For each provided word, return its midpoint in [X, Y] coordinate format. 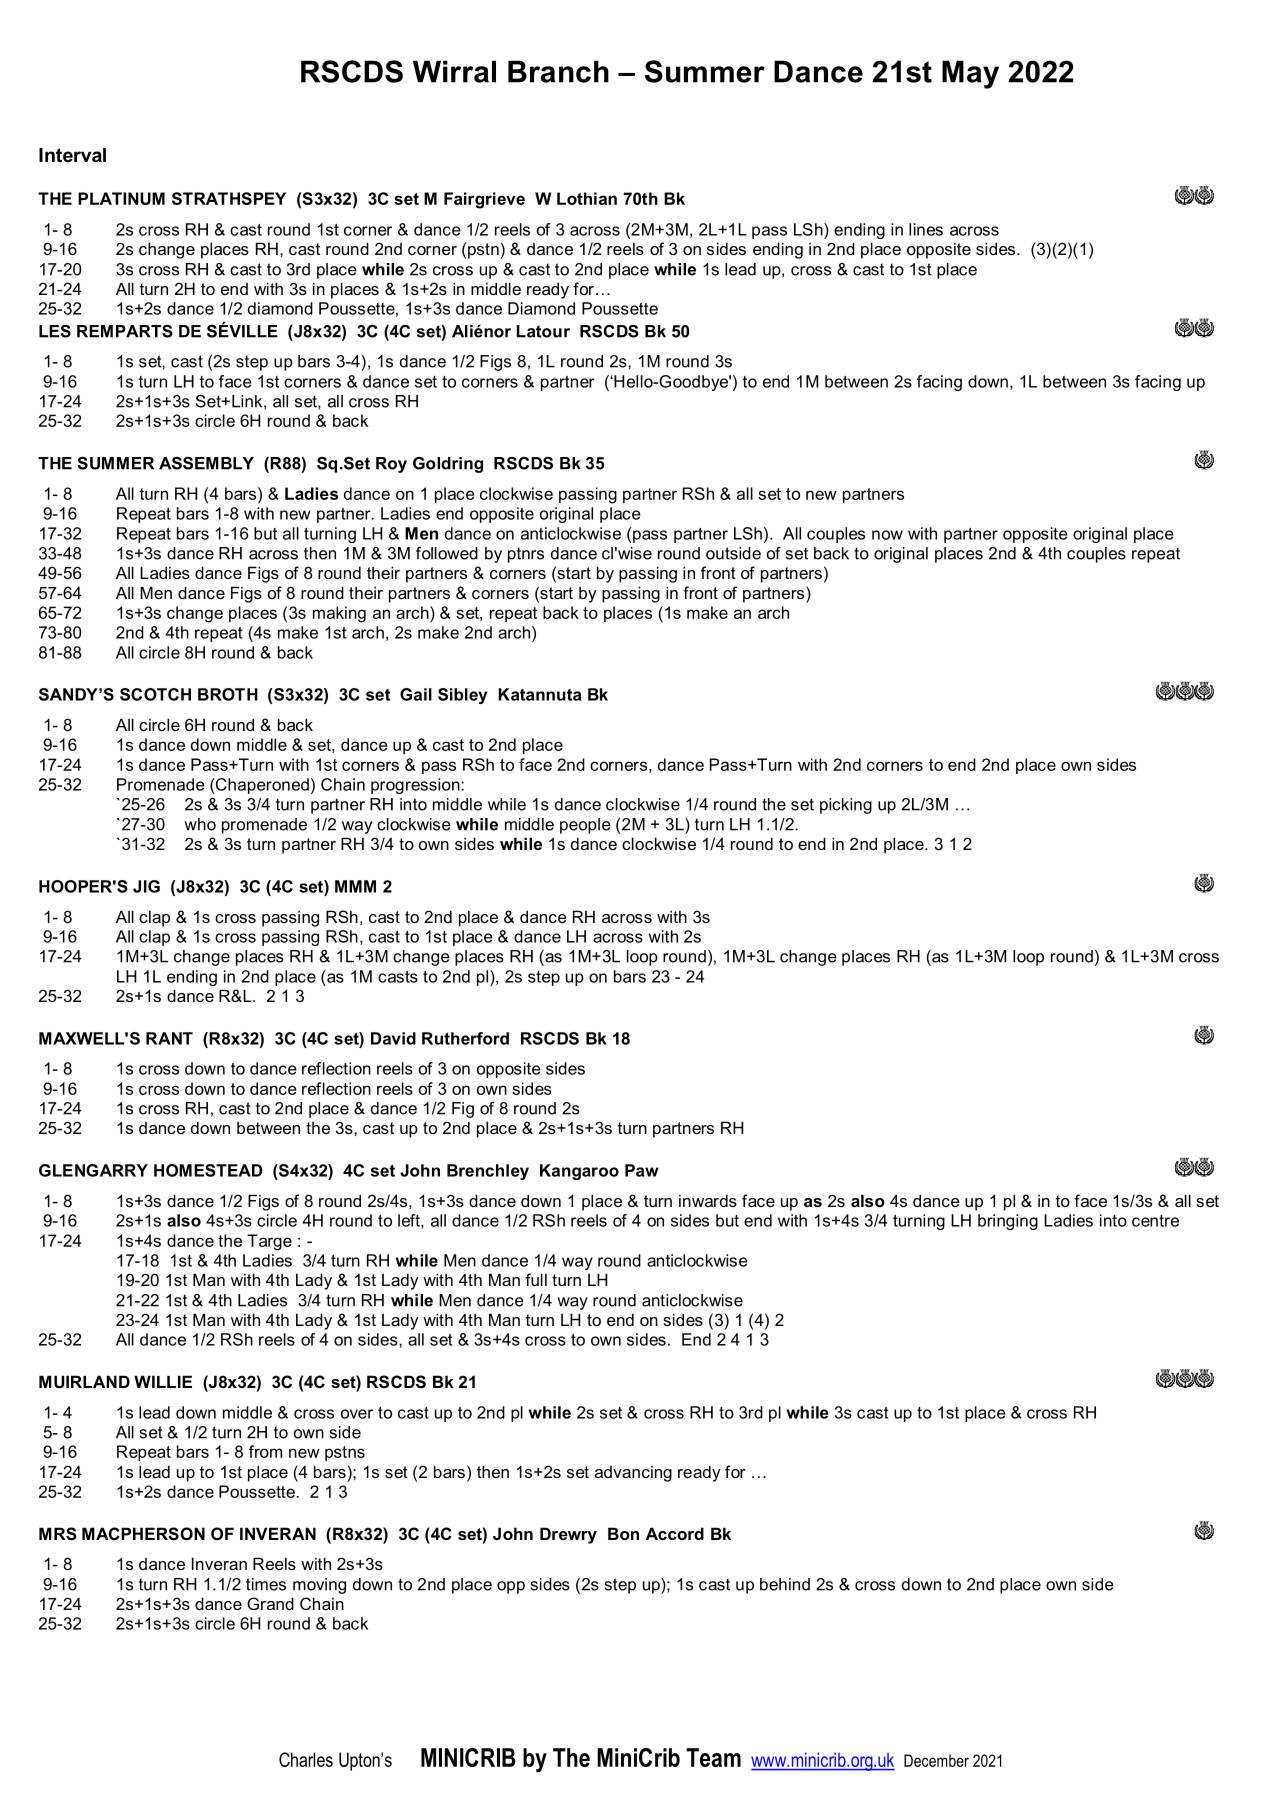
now [887, 535]
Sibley [462, 696]
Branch [558, 71]
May [970, 74]
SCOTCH [155, 694]
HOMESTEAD [208, 1170]
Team [713, 1757]
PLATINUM [121, 198]
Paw [642, 1170]
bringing [1008, 1222]
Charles [306, 1759]
